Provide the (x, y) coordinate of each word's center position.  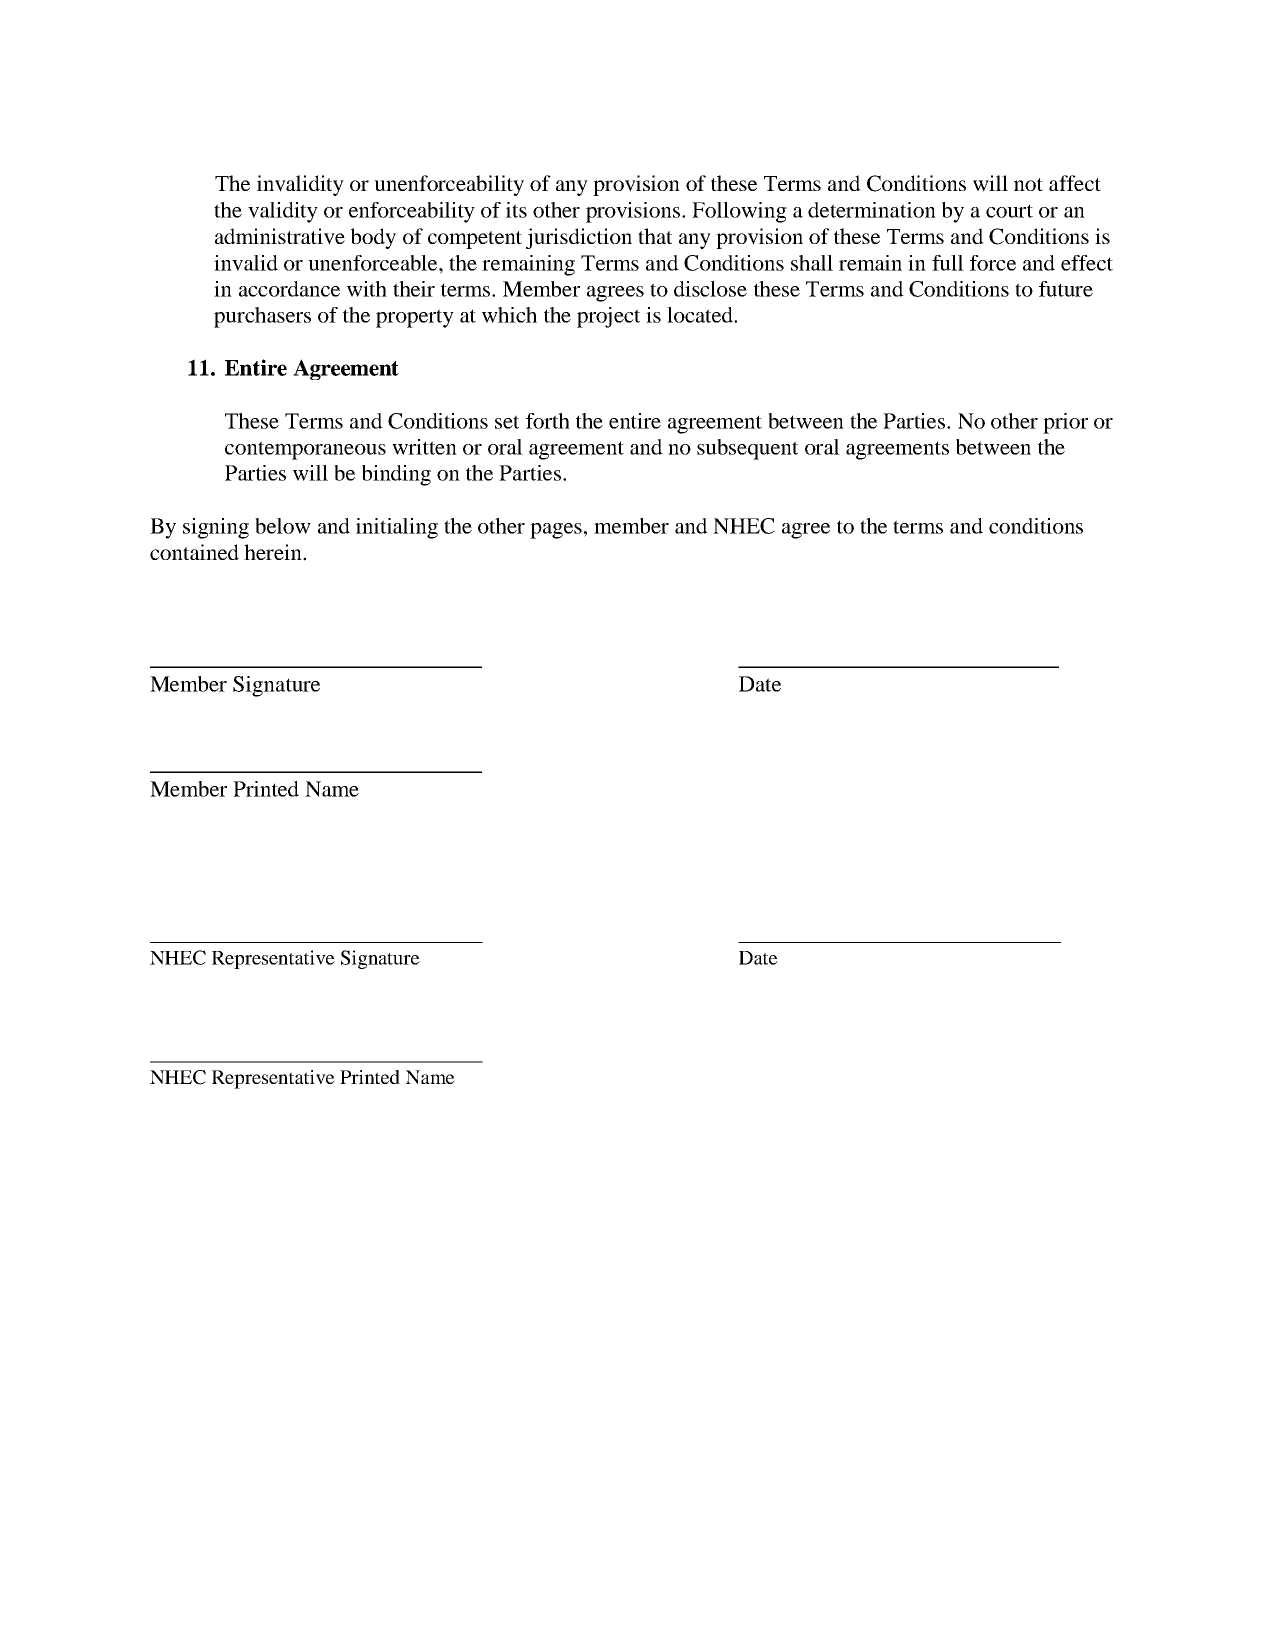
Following (739, 212)
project (608, 317)
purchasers (262, 317)
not (1028, 184)
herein (274, 552)
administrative (280, 236)
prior (1065, 423)
